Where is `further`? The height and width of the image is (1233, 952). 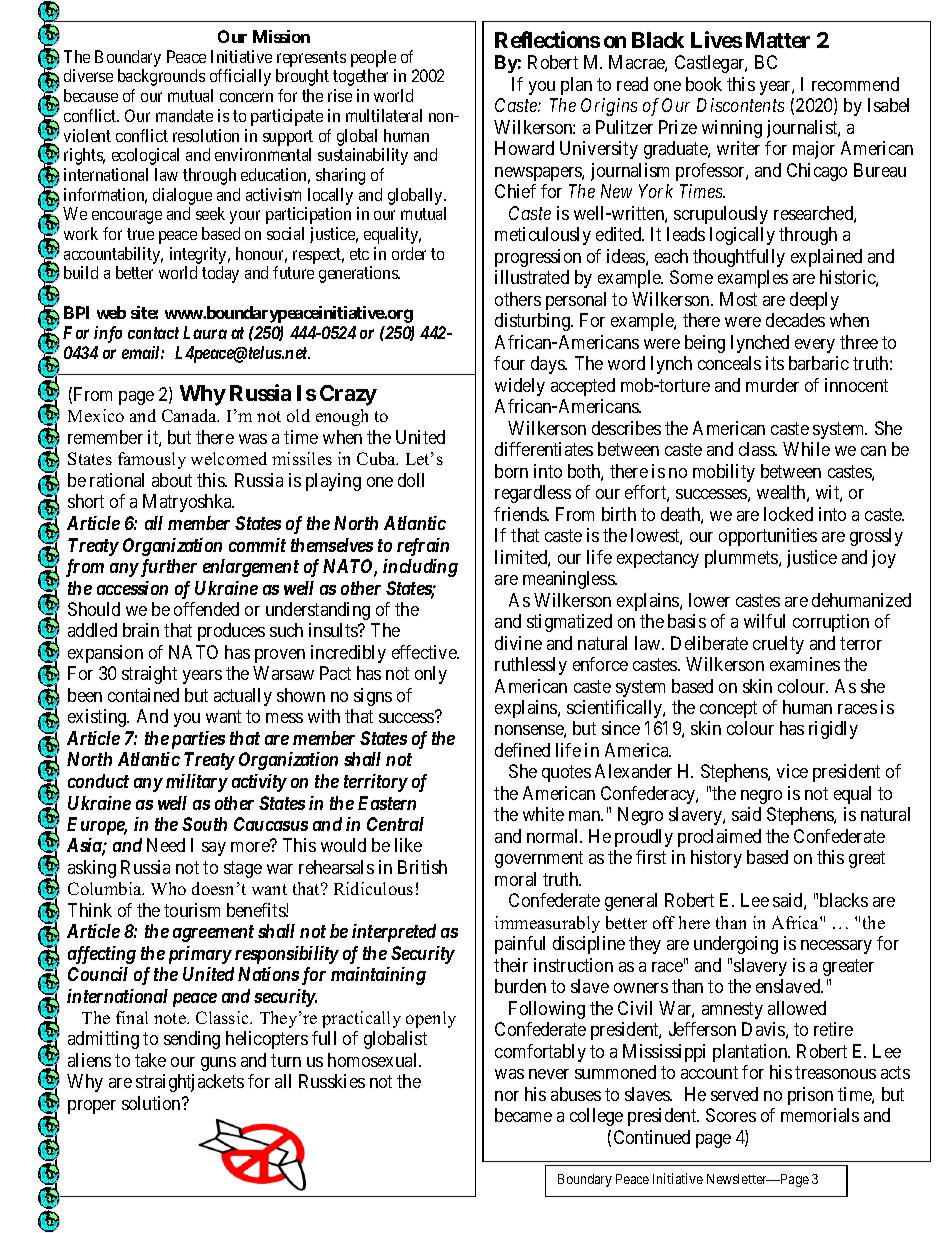
further is located at coordinates (167, 568).
